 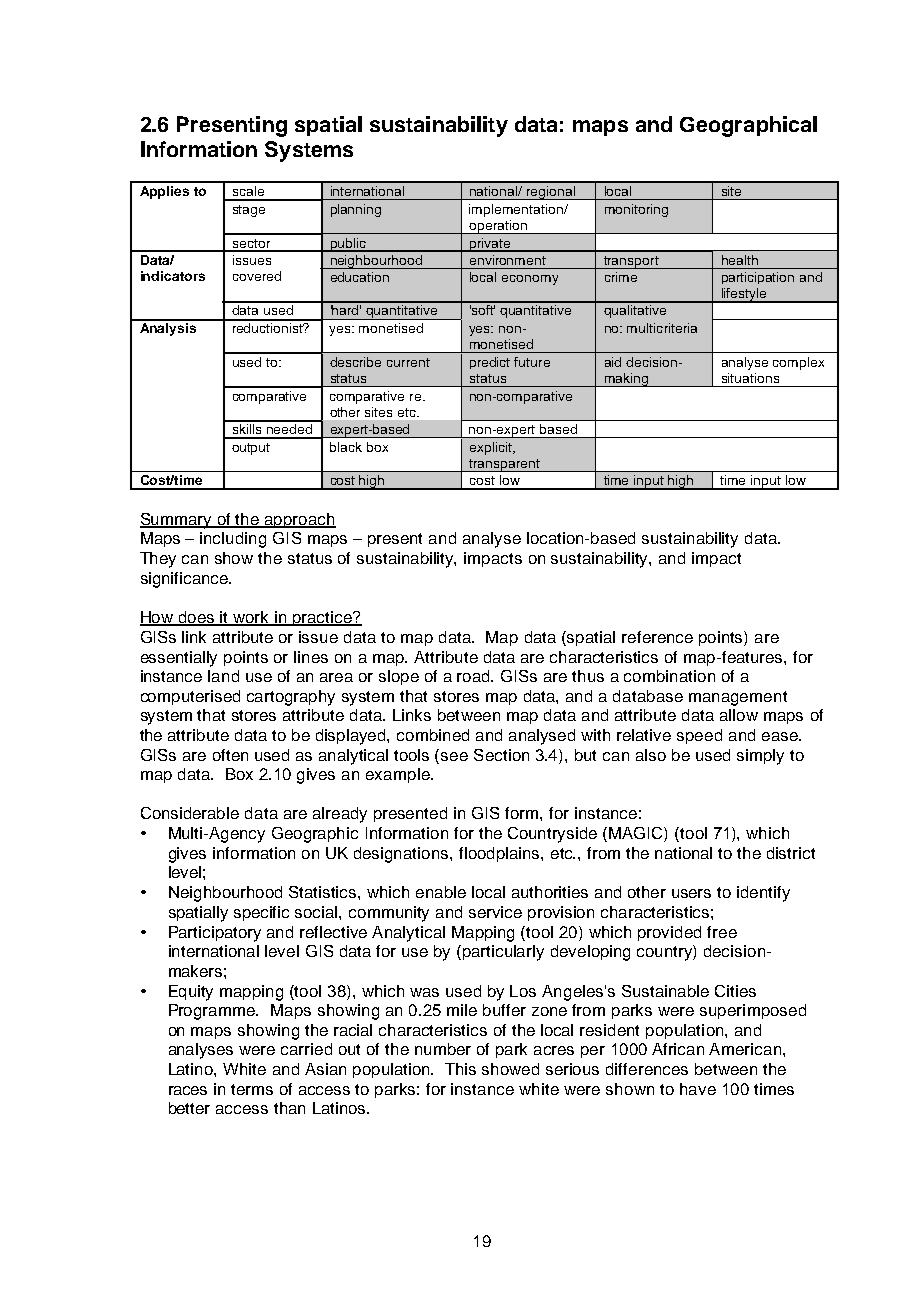 What do you see at coordinates (669, 676) in the image?
I see `combination` at bounding box center [669, 676].
